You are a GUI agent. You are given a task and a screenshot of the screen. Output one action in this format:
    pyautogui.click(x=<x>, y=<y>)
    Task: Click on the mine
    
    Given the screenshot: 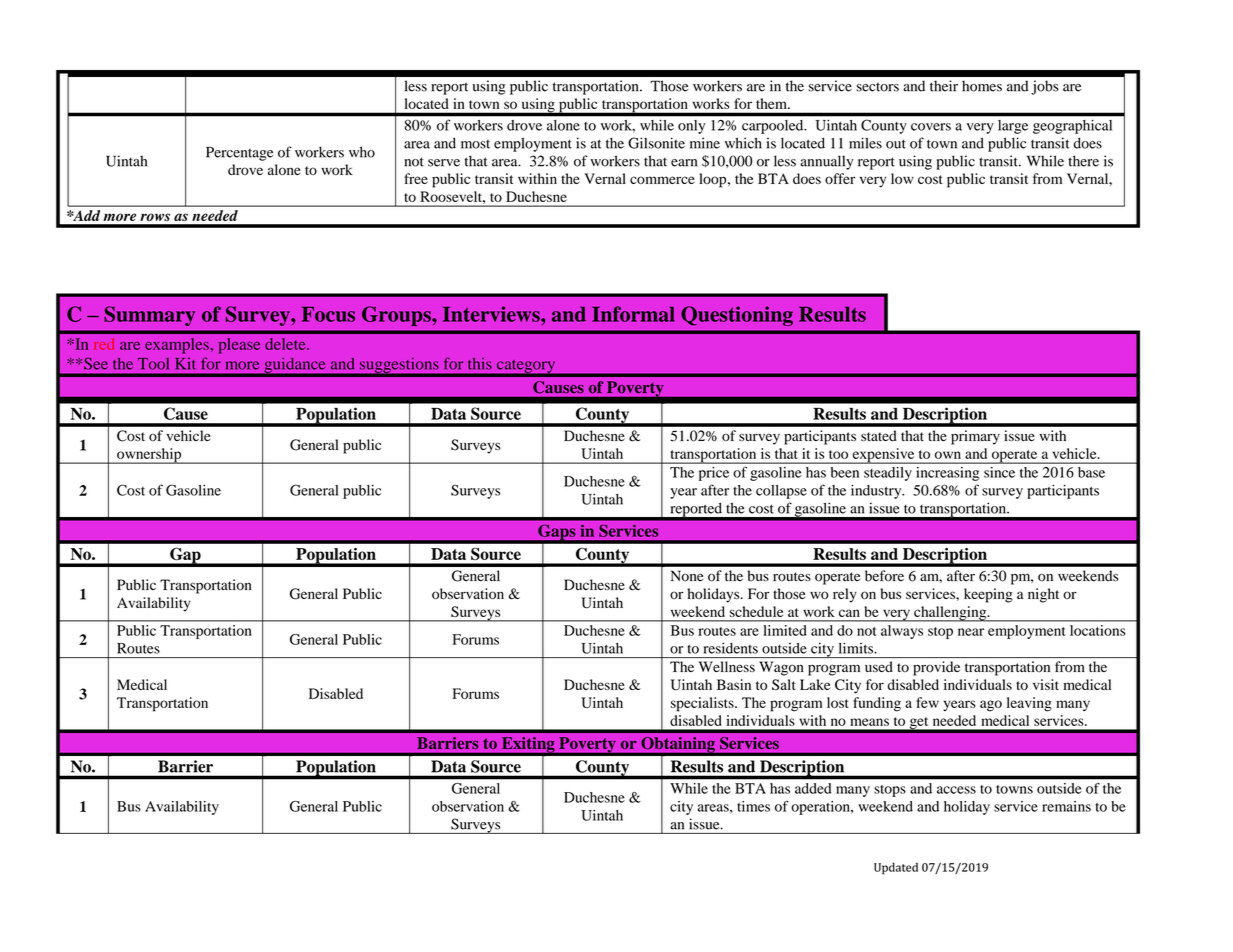 What is the action you would take?
    pyautogui.click(x=705, y=143)
